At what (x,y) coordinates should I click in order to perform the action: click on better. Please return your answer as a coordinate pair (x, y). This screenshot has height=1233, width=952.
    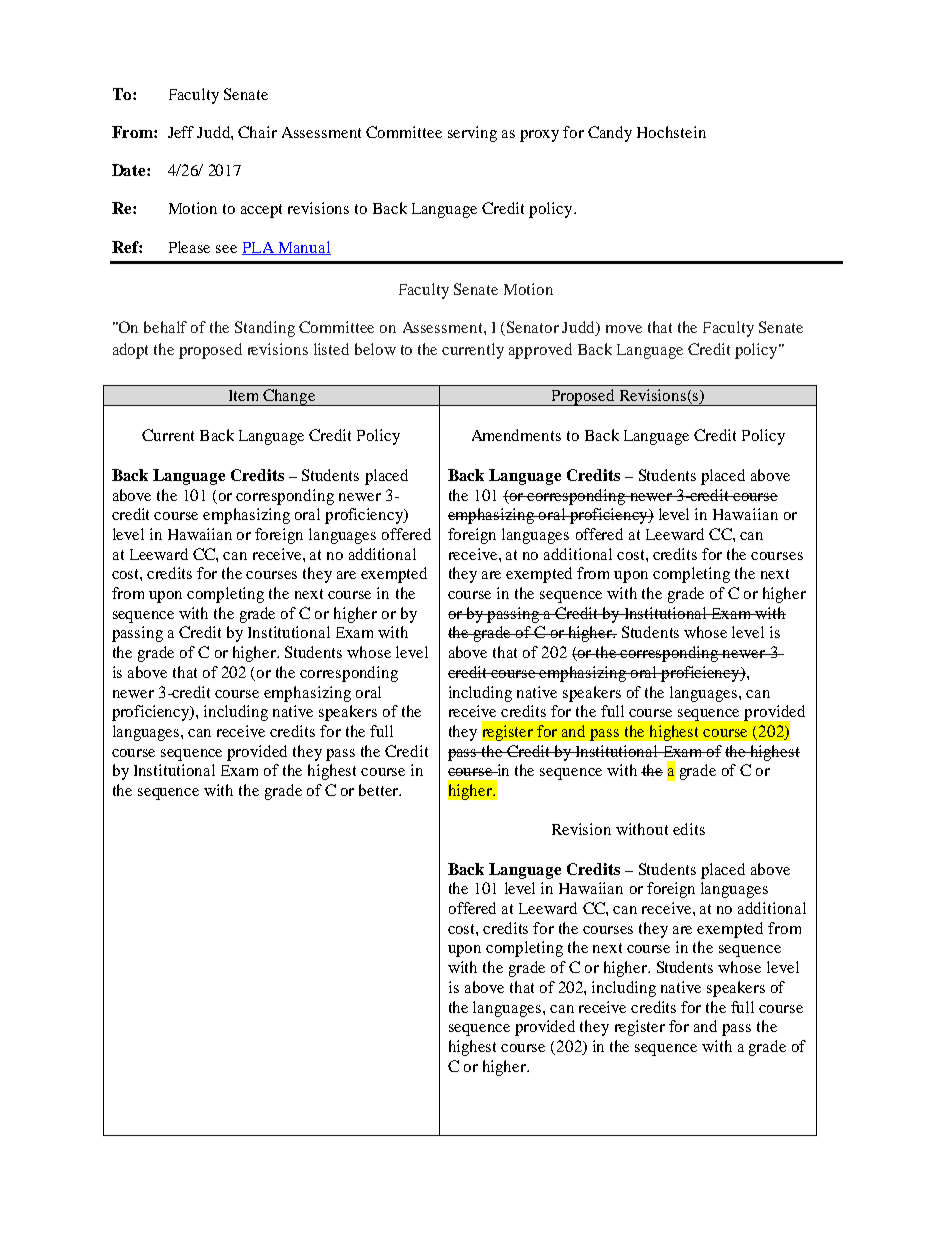
    Looking at the image, I should click on (380, 790).
